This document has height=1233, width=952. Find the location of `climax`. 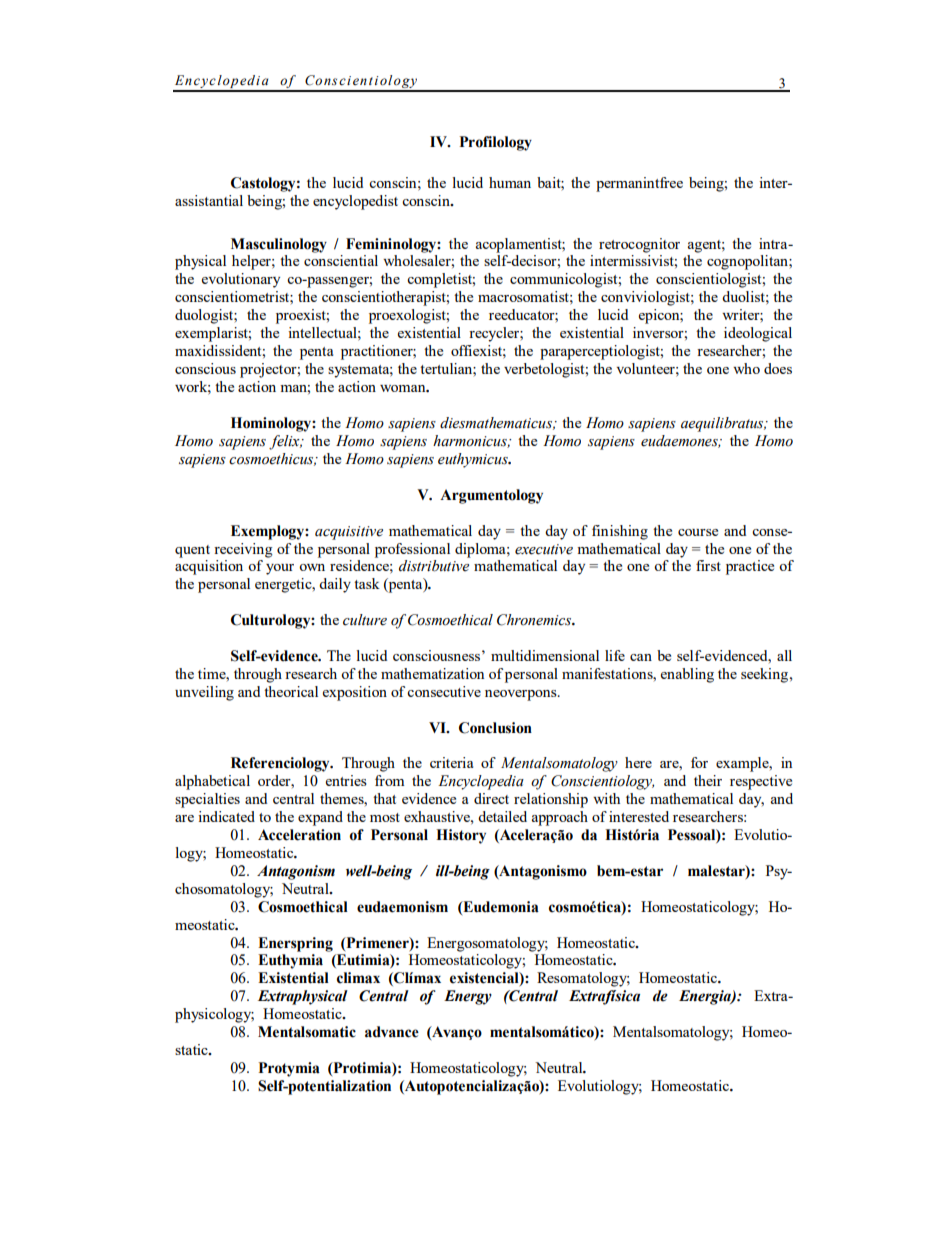

climax is located at coordinates (358, 978).
